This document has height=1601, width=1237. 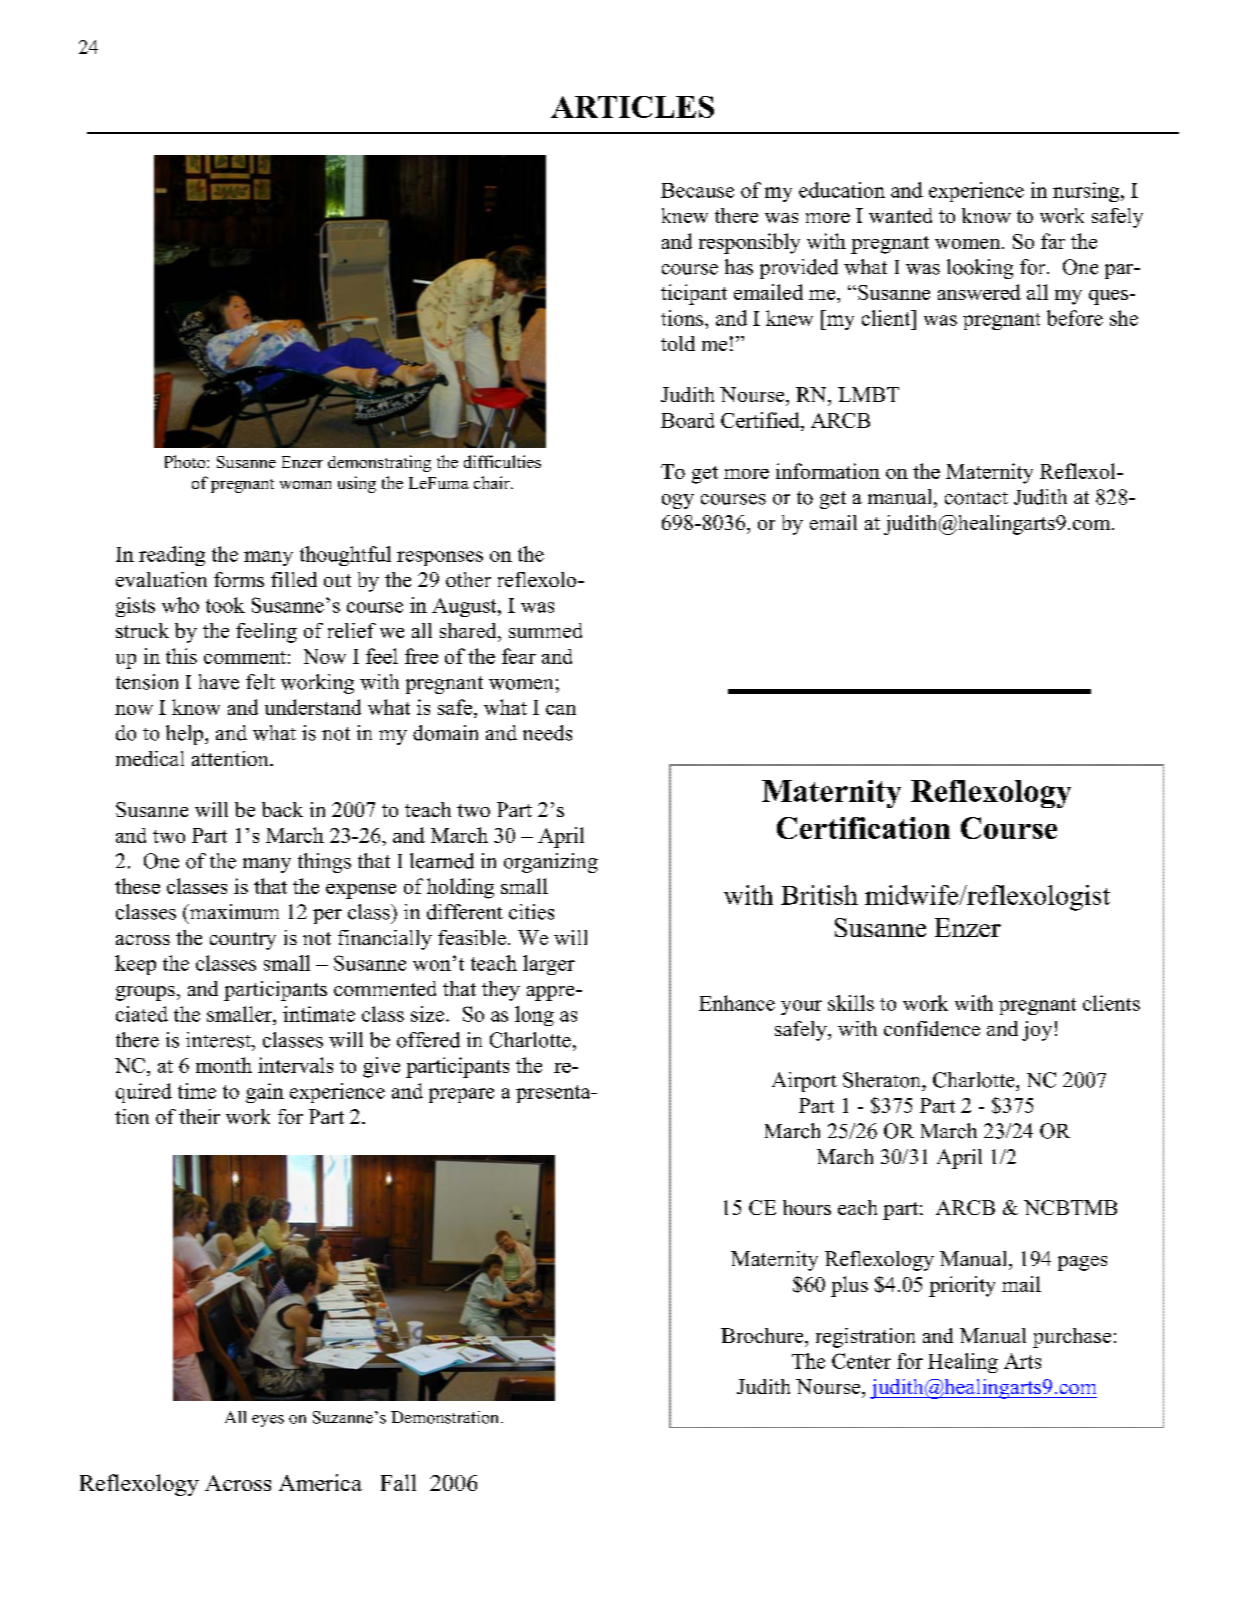 What do you see at coordinates (398, 1482) in the document?
I see `Fall` at bounding box center [398, 1482].
